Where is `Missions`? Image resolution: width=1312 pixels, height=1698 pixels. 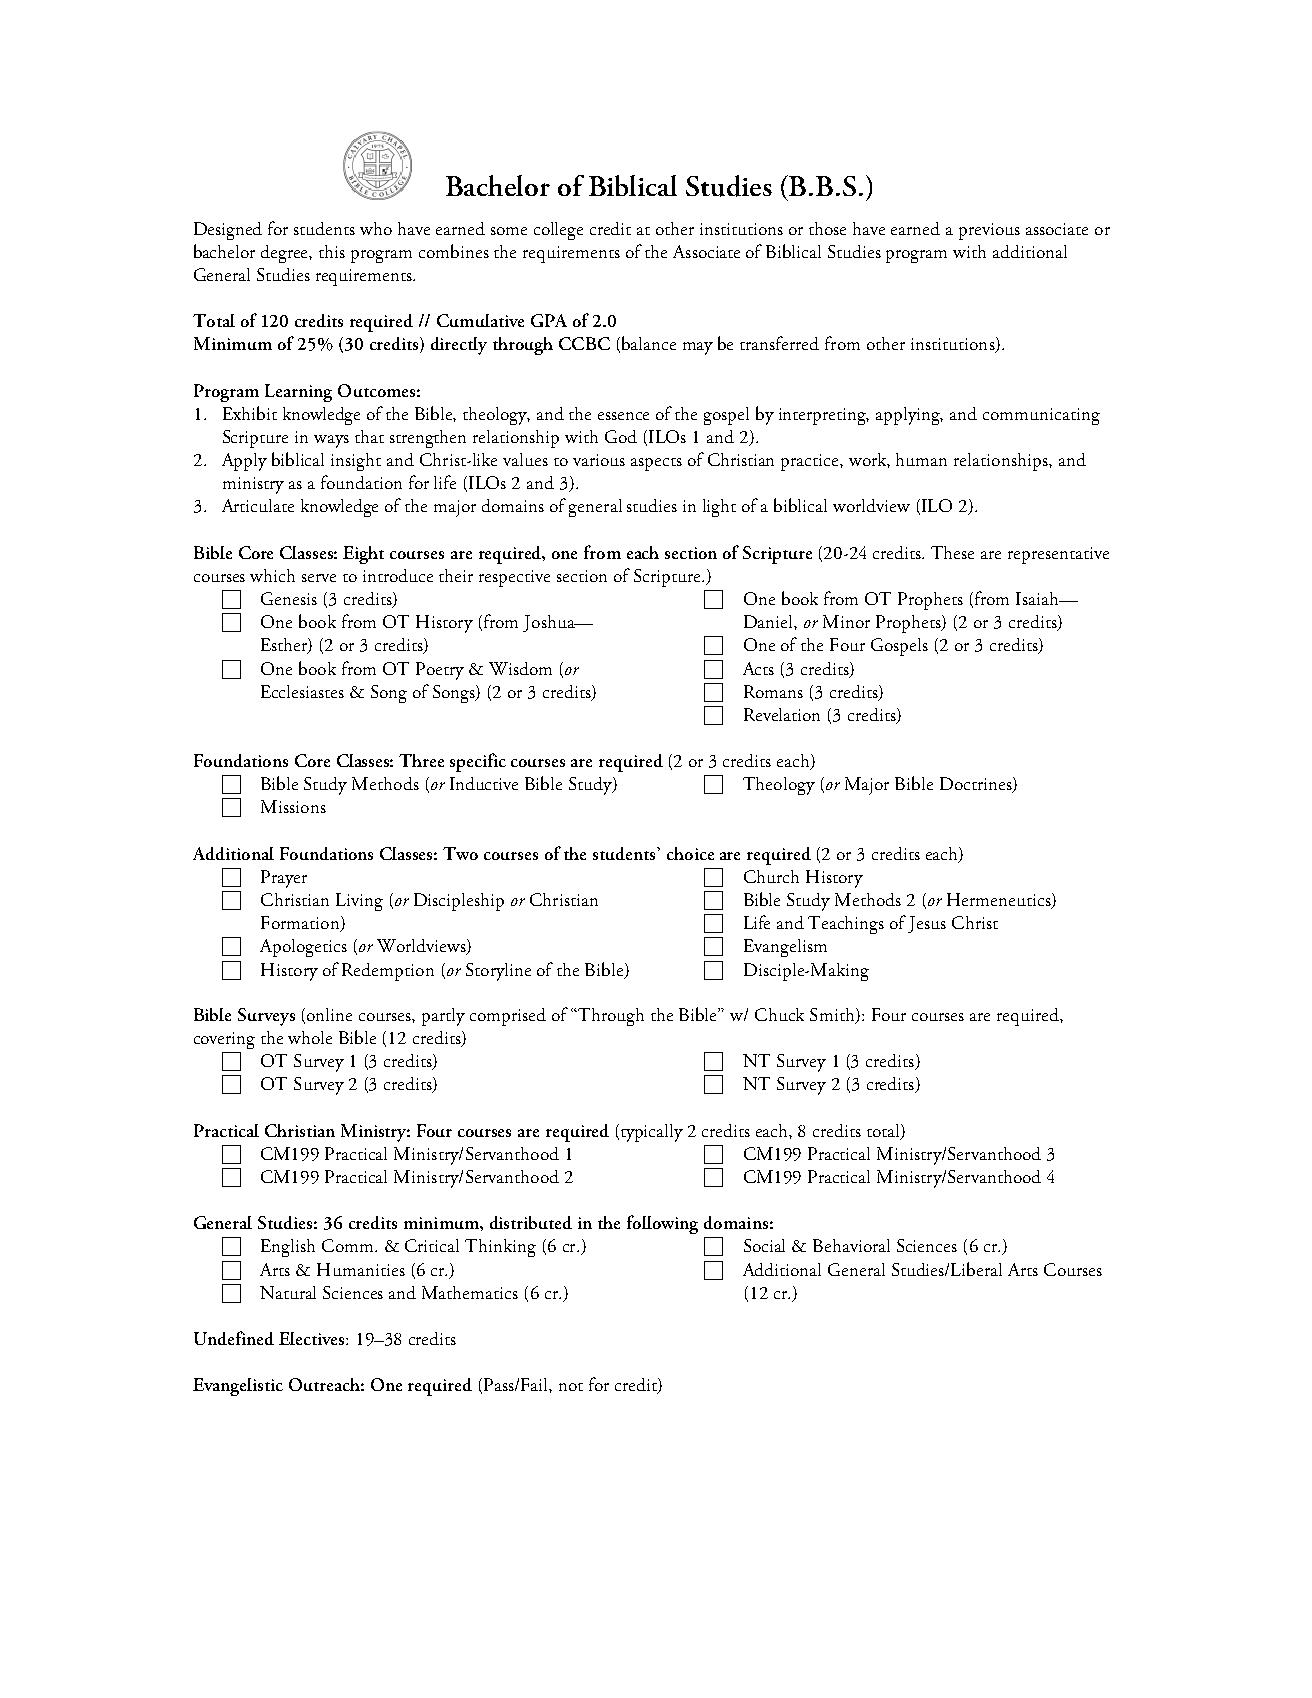
Missions is located at coordinates (293, 806).
